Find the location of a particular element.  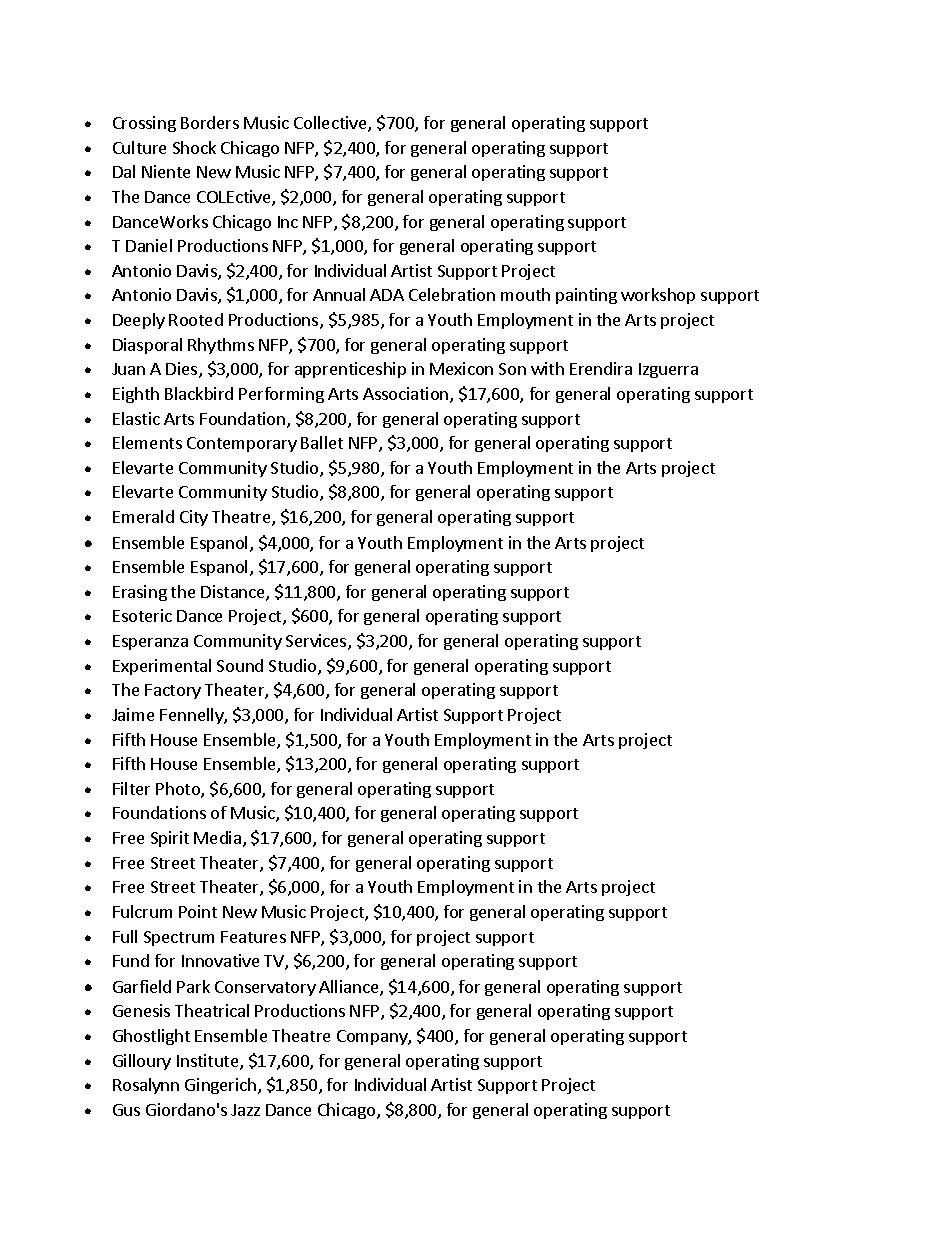

Institute is located at coordinates (209, 1062).
